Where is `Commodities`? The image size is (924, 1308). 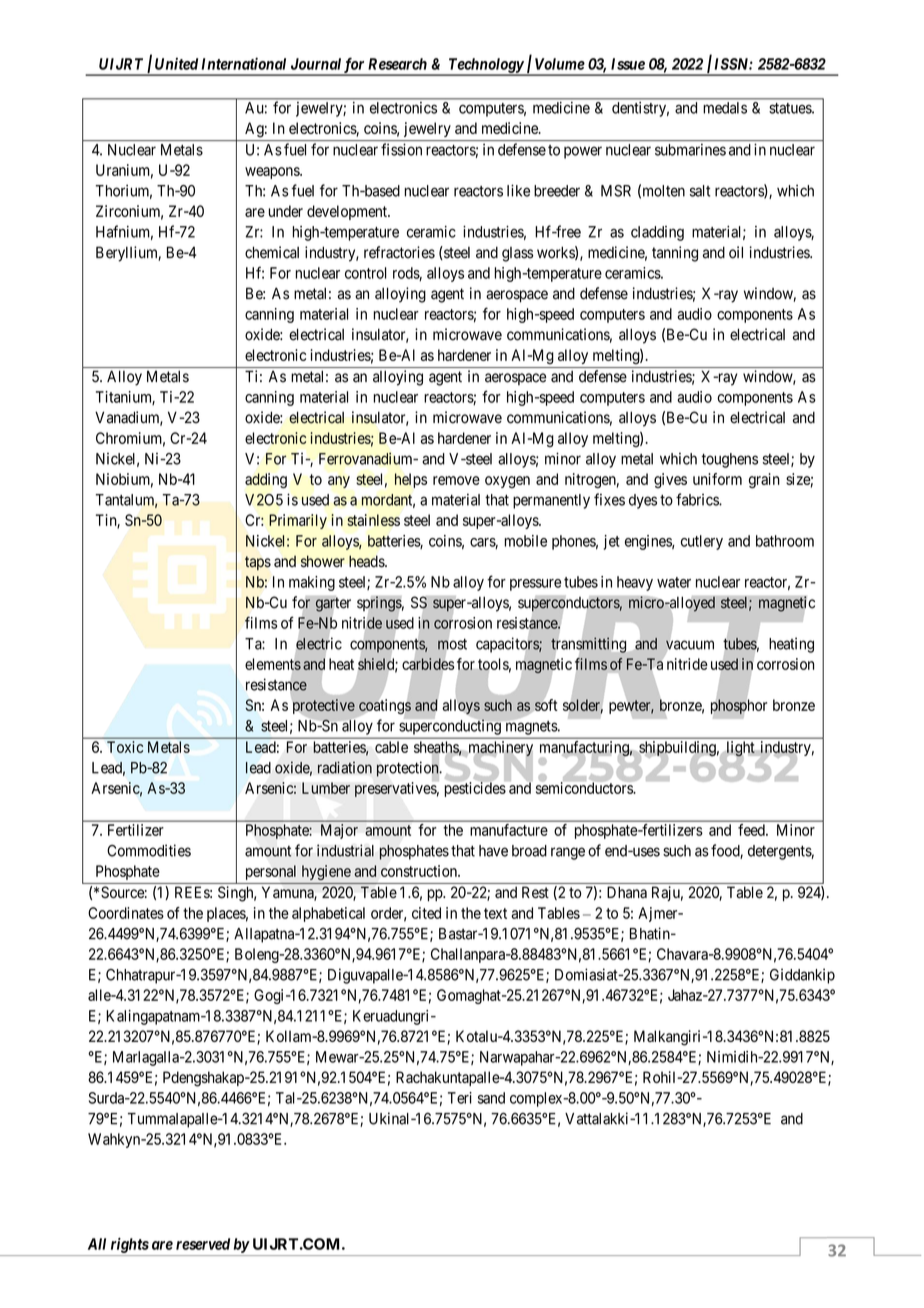
Commodities is located at coordinates (149, 850).
